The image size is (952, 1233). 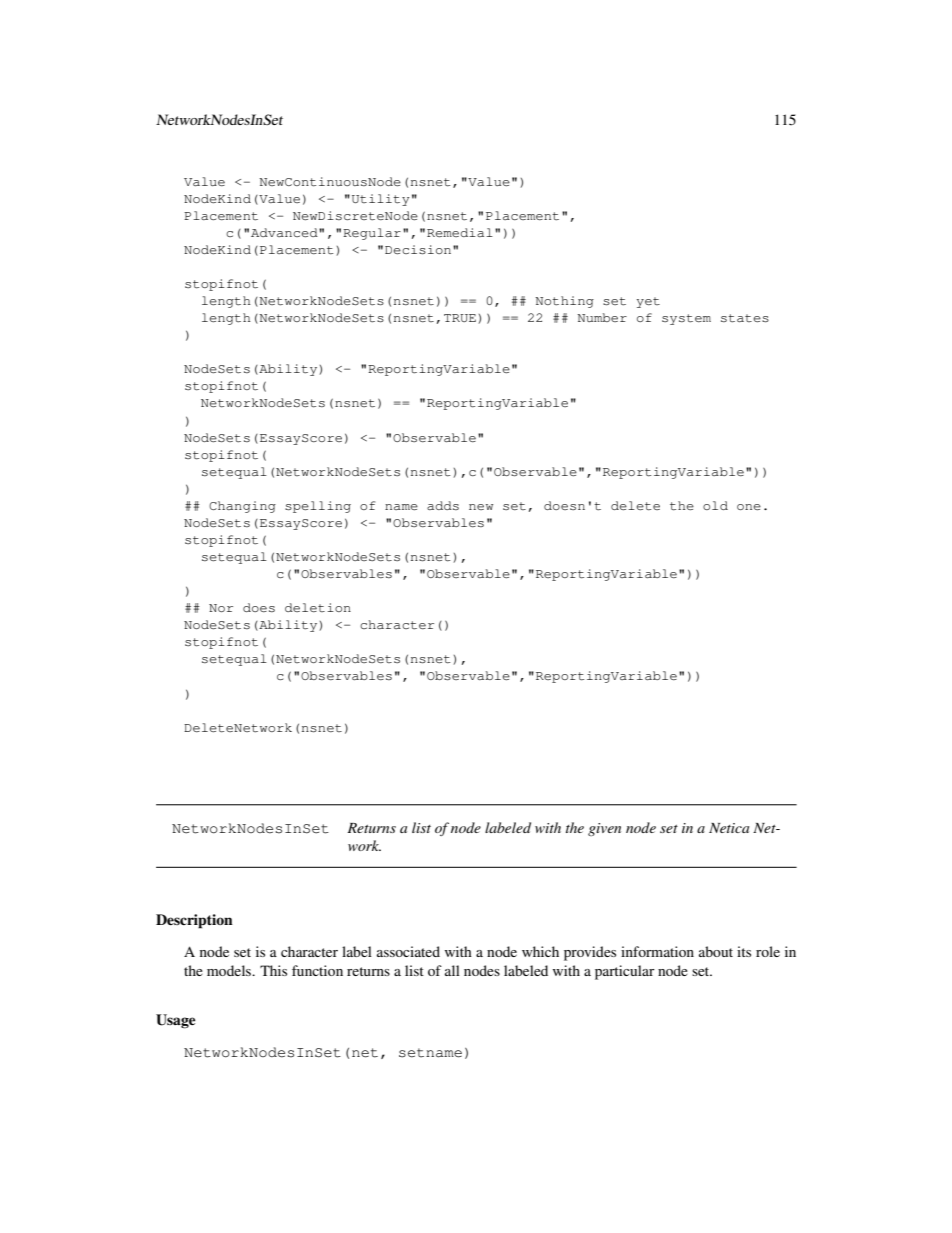 I want to click on Nor, so click(x=221, y=608).
